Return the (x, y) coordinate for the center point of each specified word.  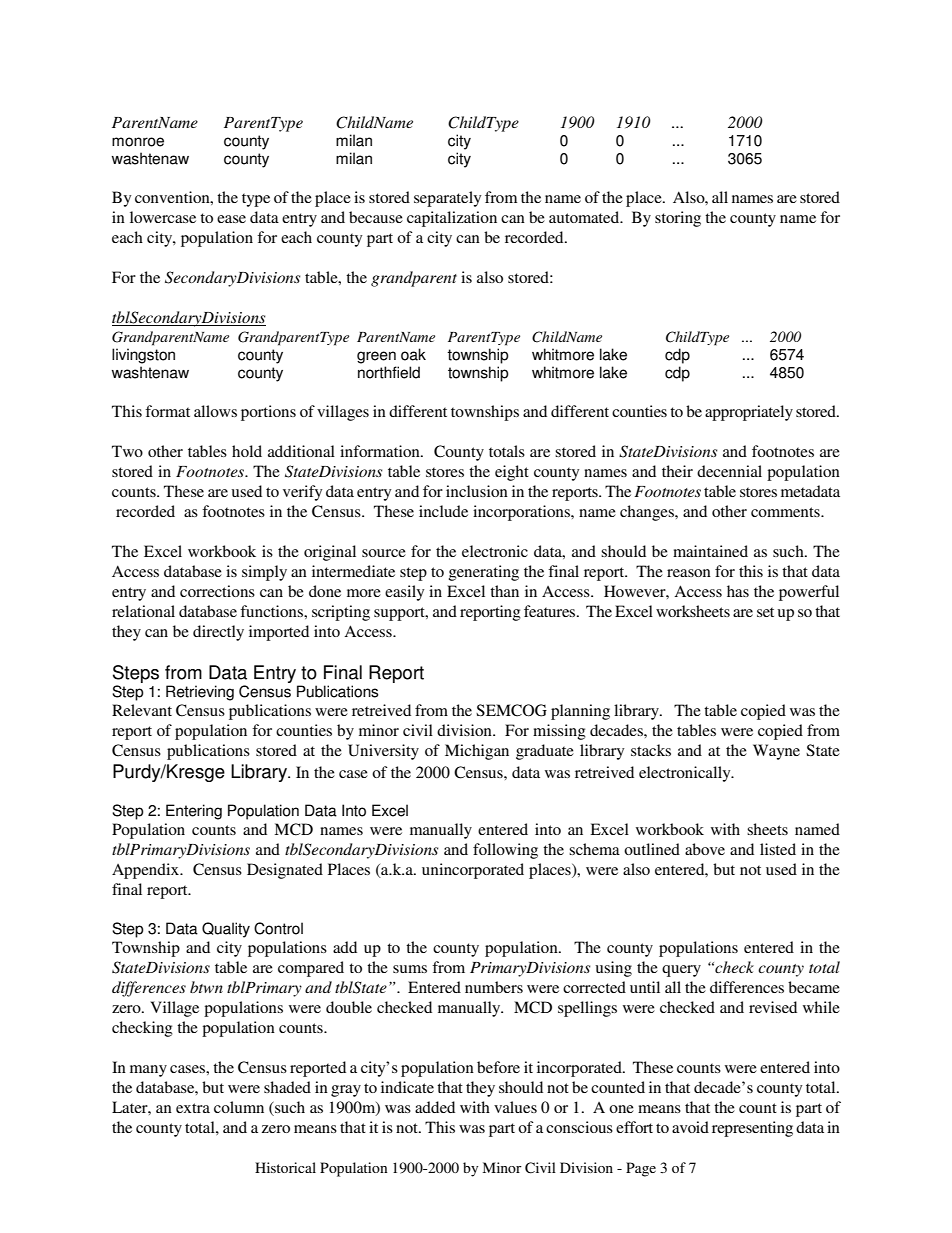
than (504, 591)
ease (231, 219)
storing (678, 219)
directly (218, 633)
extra (193, 1108)
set (765, 612)
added (435, 1107)
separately (447, 199)
